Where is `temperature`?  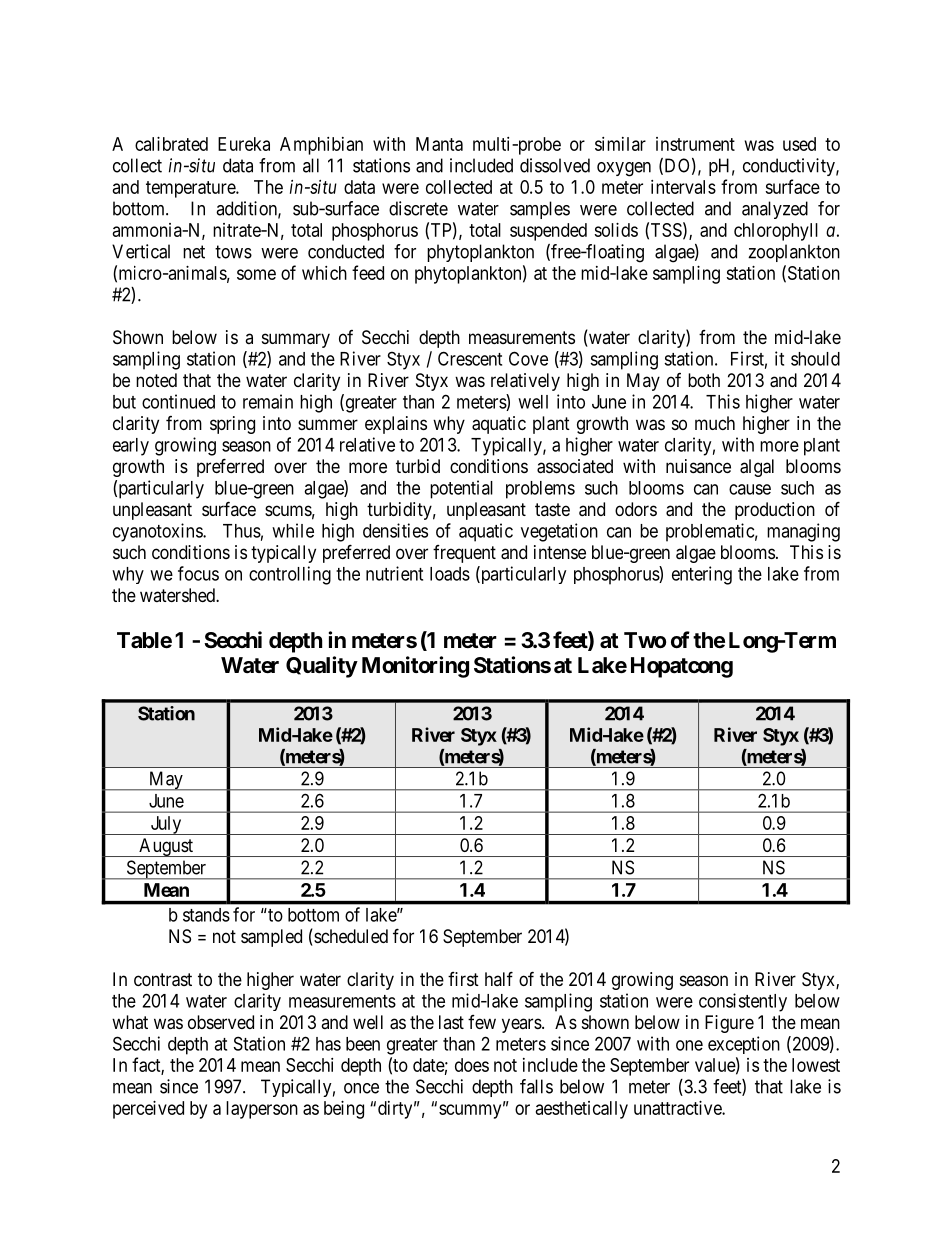
temperature is located at coordinates (191, 189).
